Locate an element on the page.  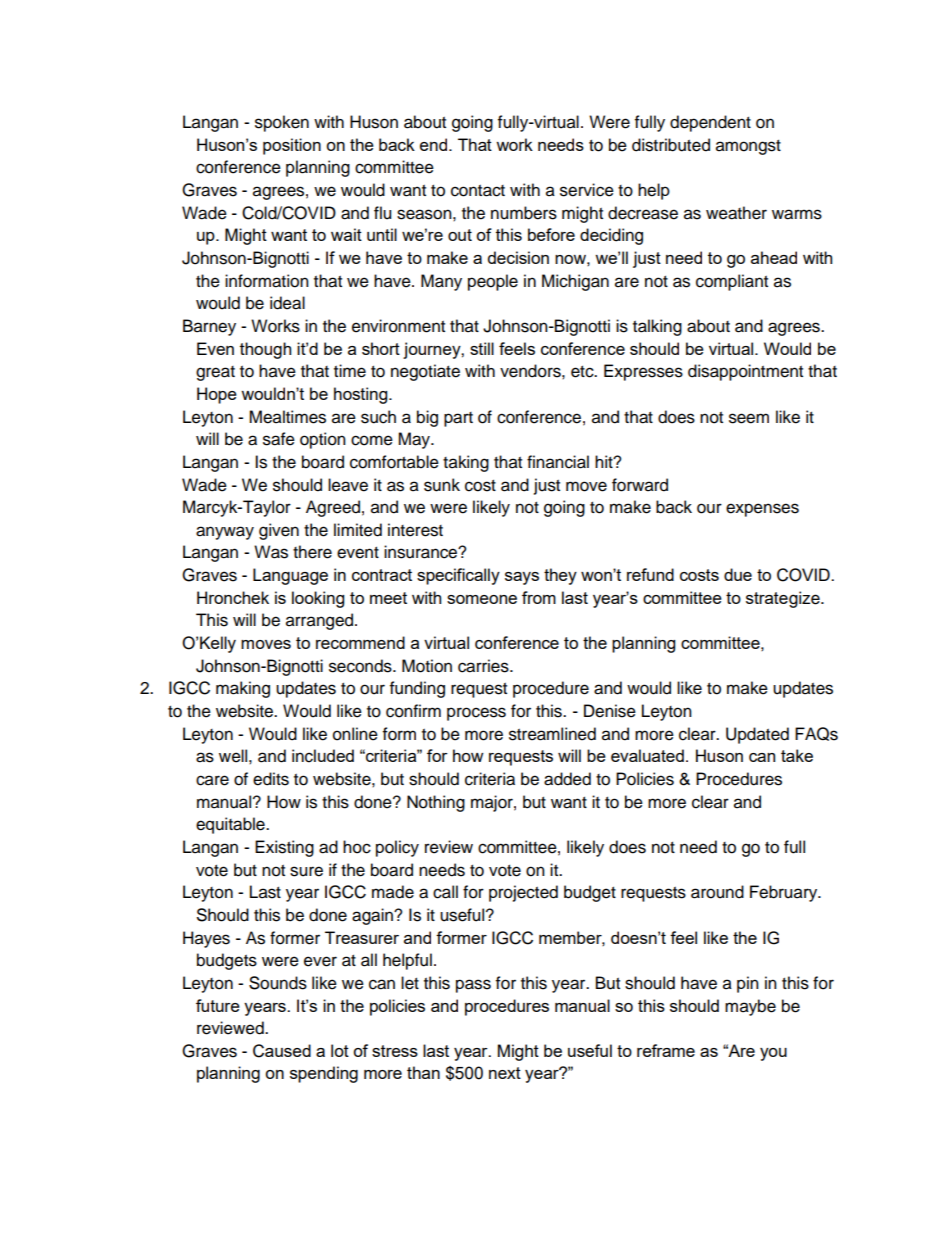
amongst is located at coordinates (748, 147).
